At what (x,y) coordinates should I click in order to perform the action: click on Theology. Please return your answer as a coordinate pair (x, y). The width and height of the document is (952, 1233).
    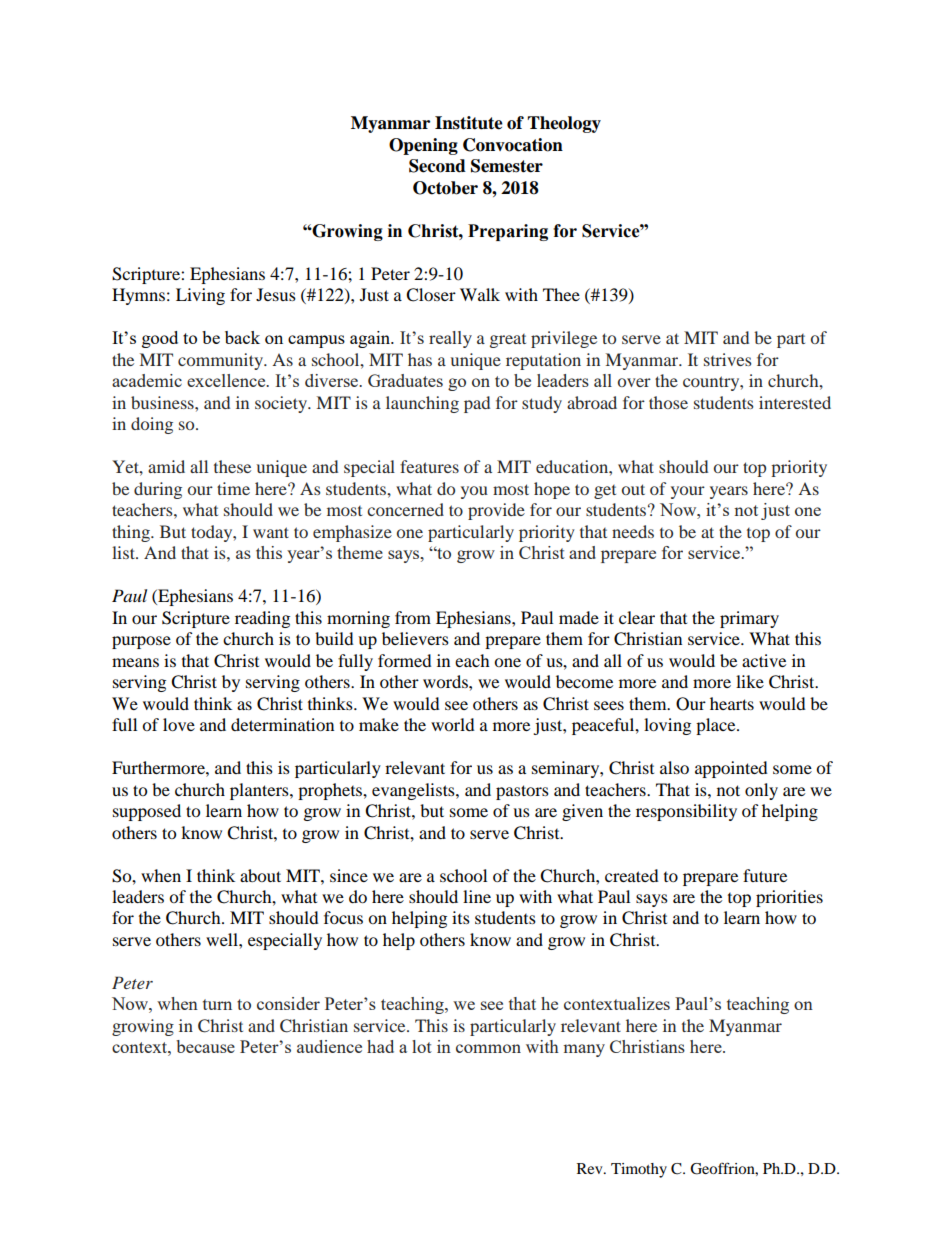
    Looking at the image, I should click on (564, 124).
